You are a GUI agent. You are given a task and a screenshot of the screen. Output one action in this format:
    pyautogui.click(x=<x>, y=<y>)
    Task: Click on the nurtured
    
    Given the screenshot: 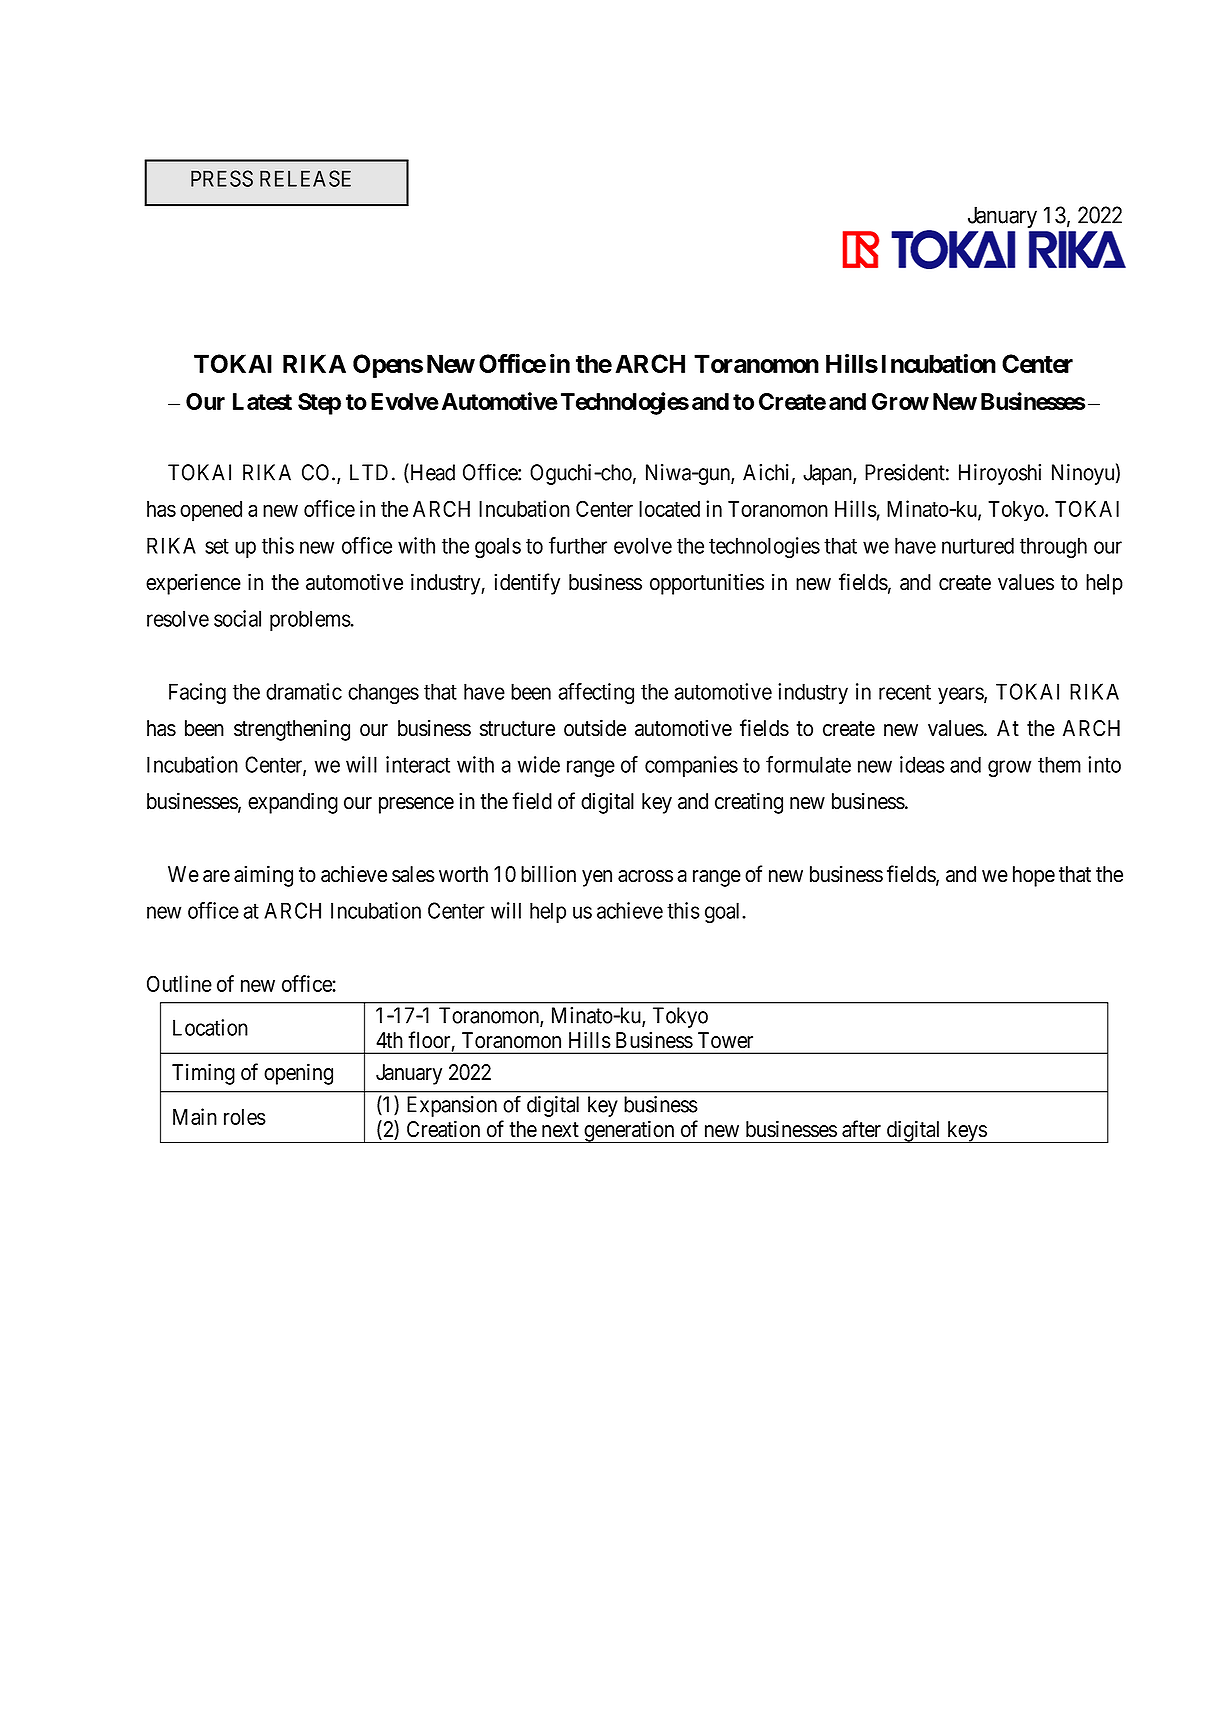 What is the action you would take?
    pyautogui.click(x=978, y=545)
